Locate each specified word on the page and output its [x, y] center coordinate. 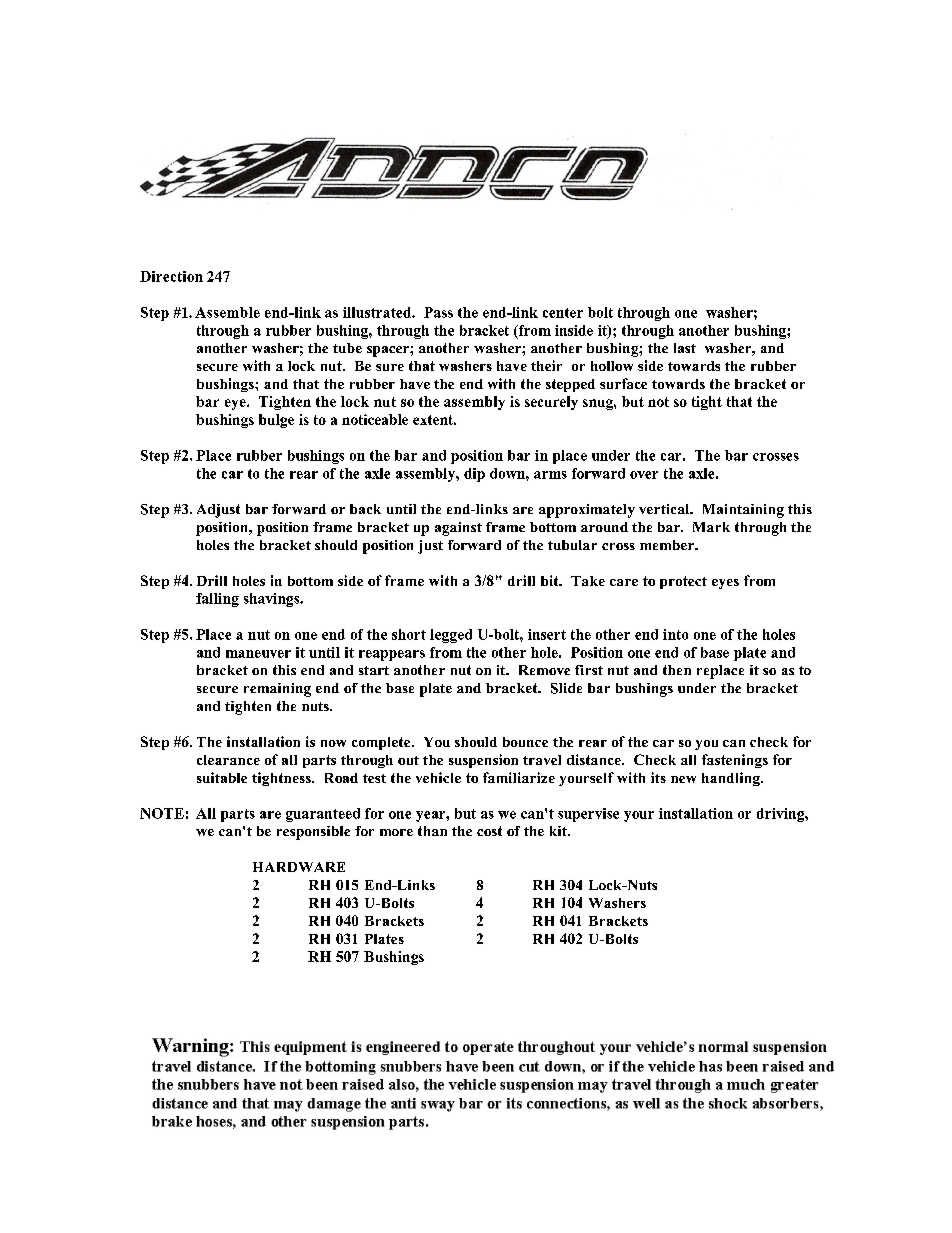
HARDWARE [299, 867]
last [685, 348]
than [432, 831]
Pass [438, 312]
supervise [588, 815]
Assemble [227, 312]
